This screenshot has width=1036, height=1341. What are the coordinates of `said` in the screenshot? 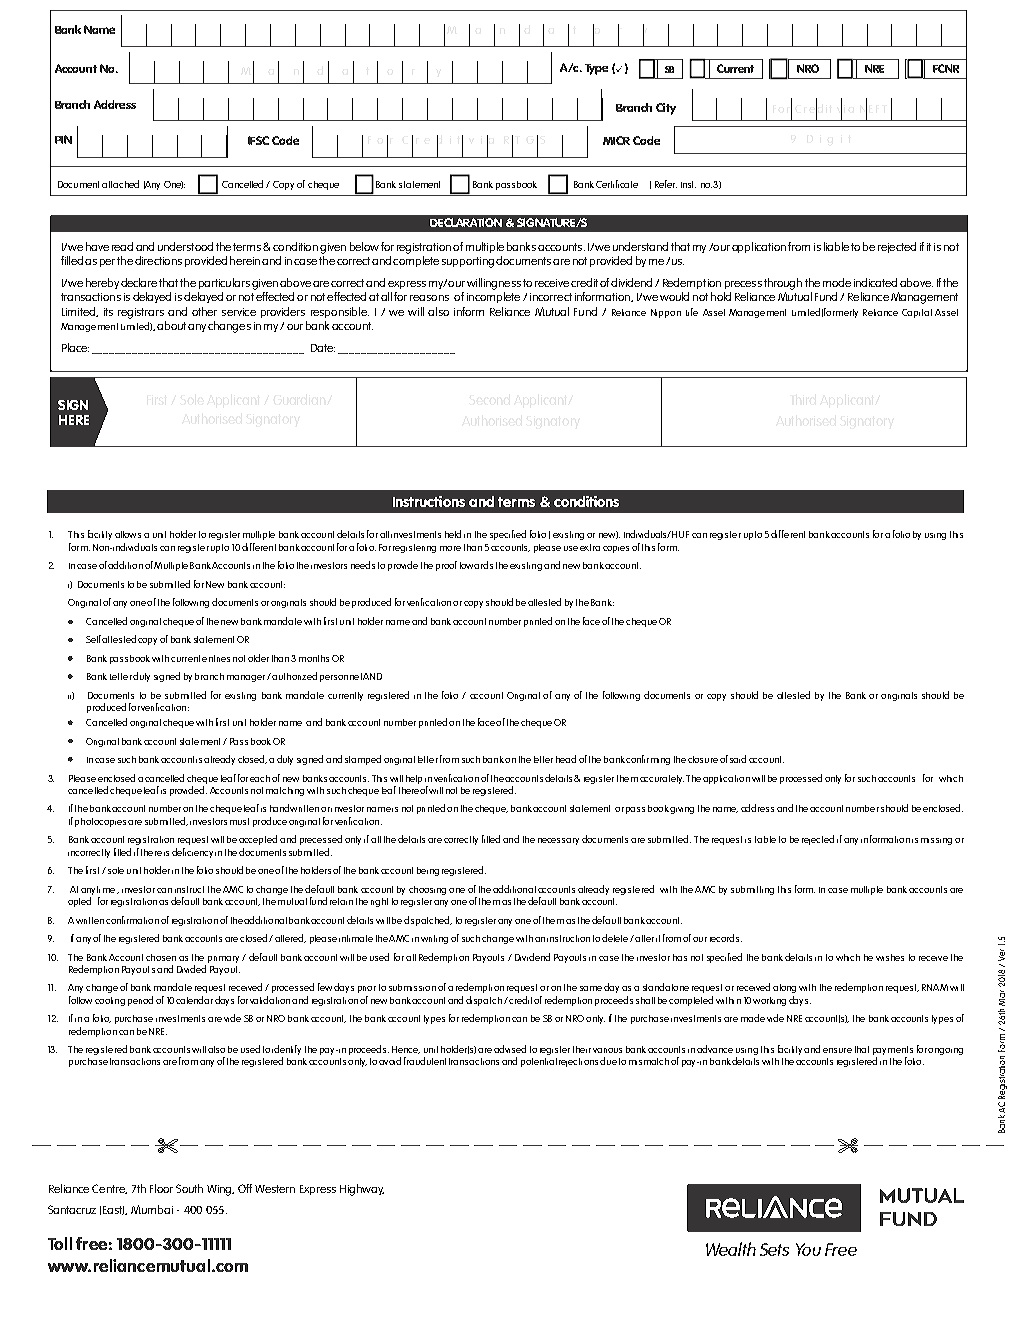 It's located at (738, 759).
